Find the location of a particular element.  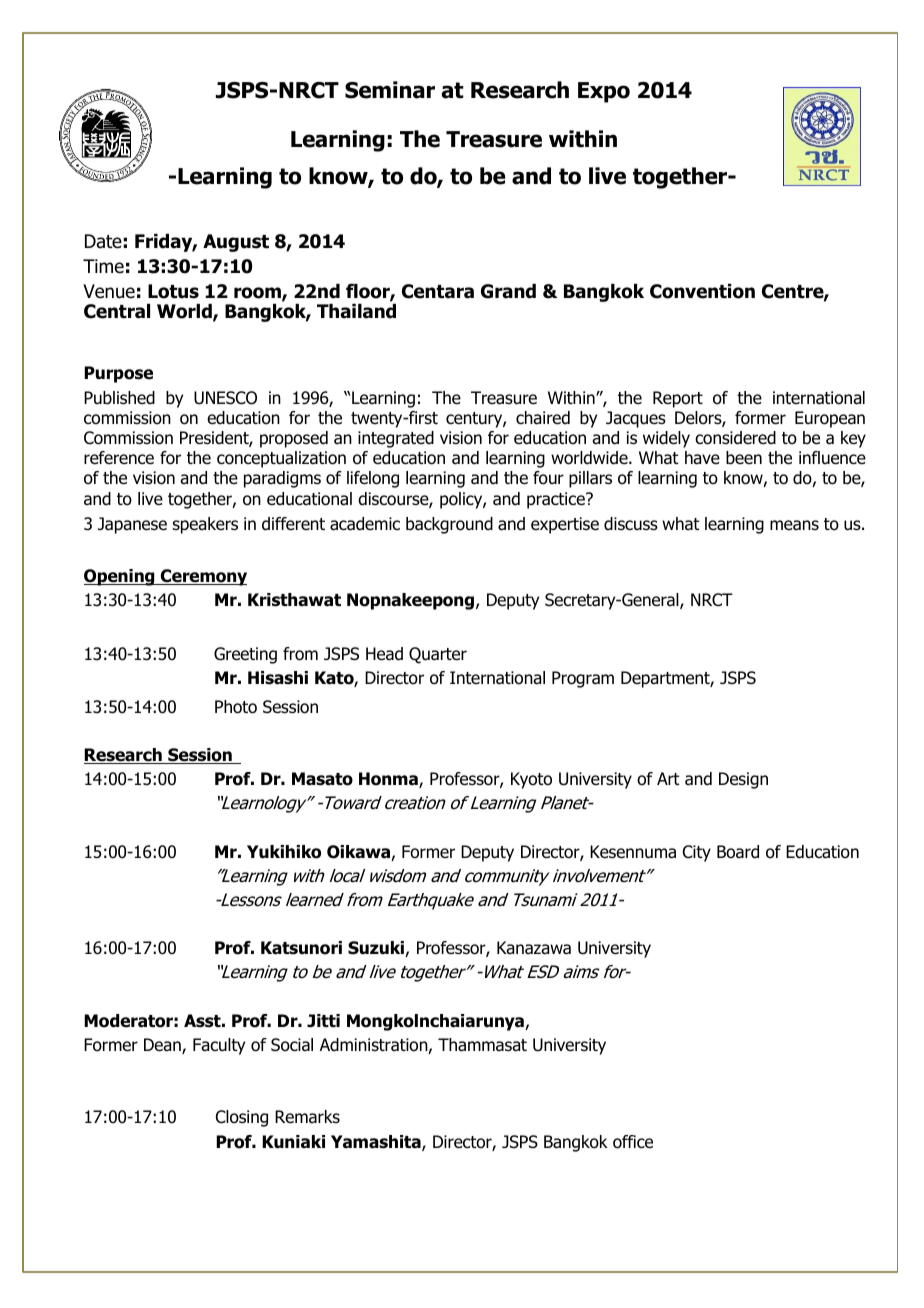

office is located at coordinates (633, 1142).
